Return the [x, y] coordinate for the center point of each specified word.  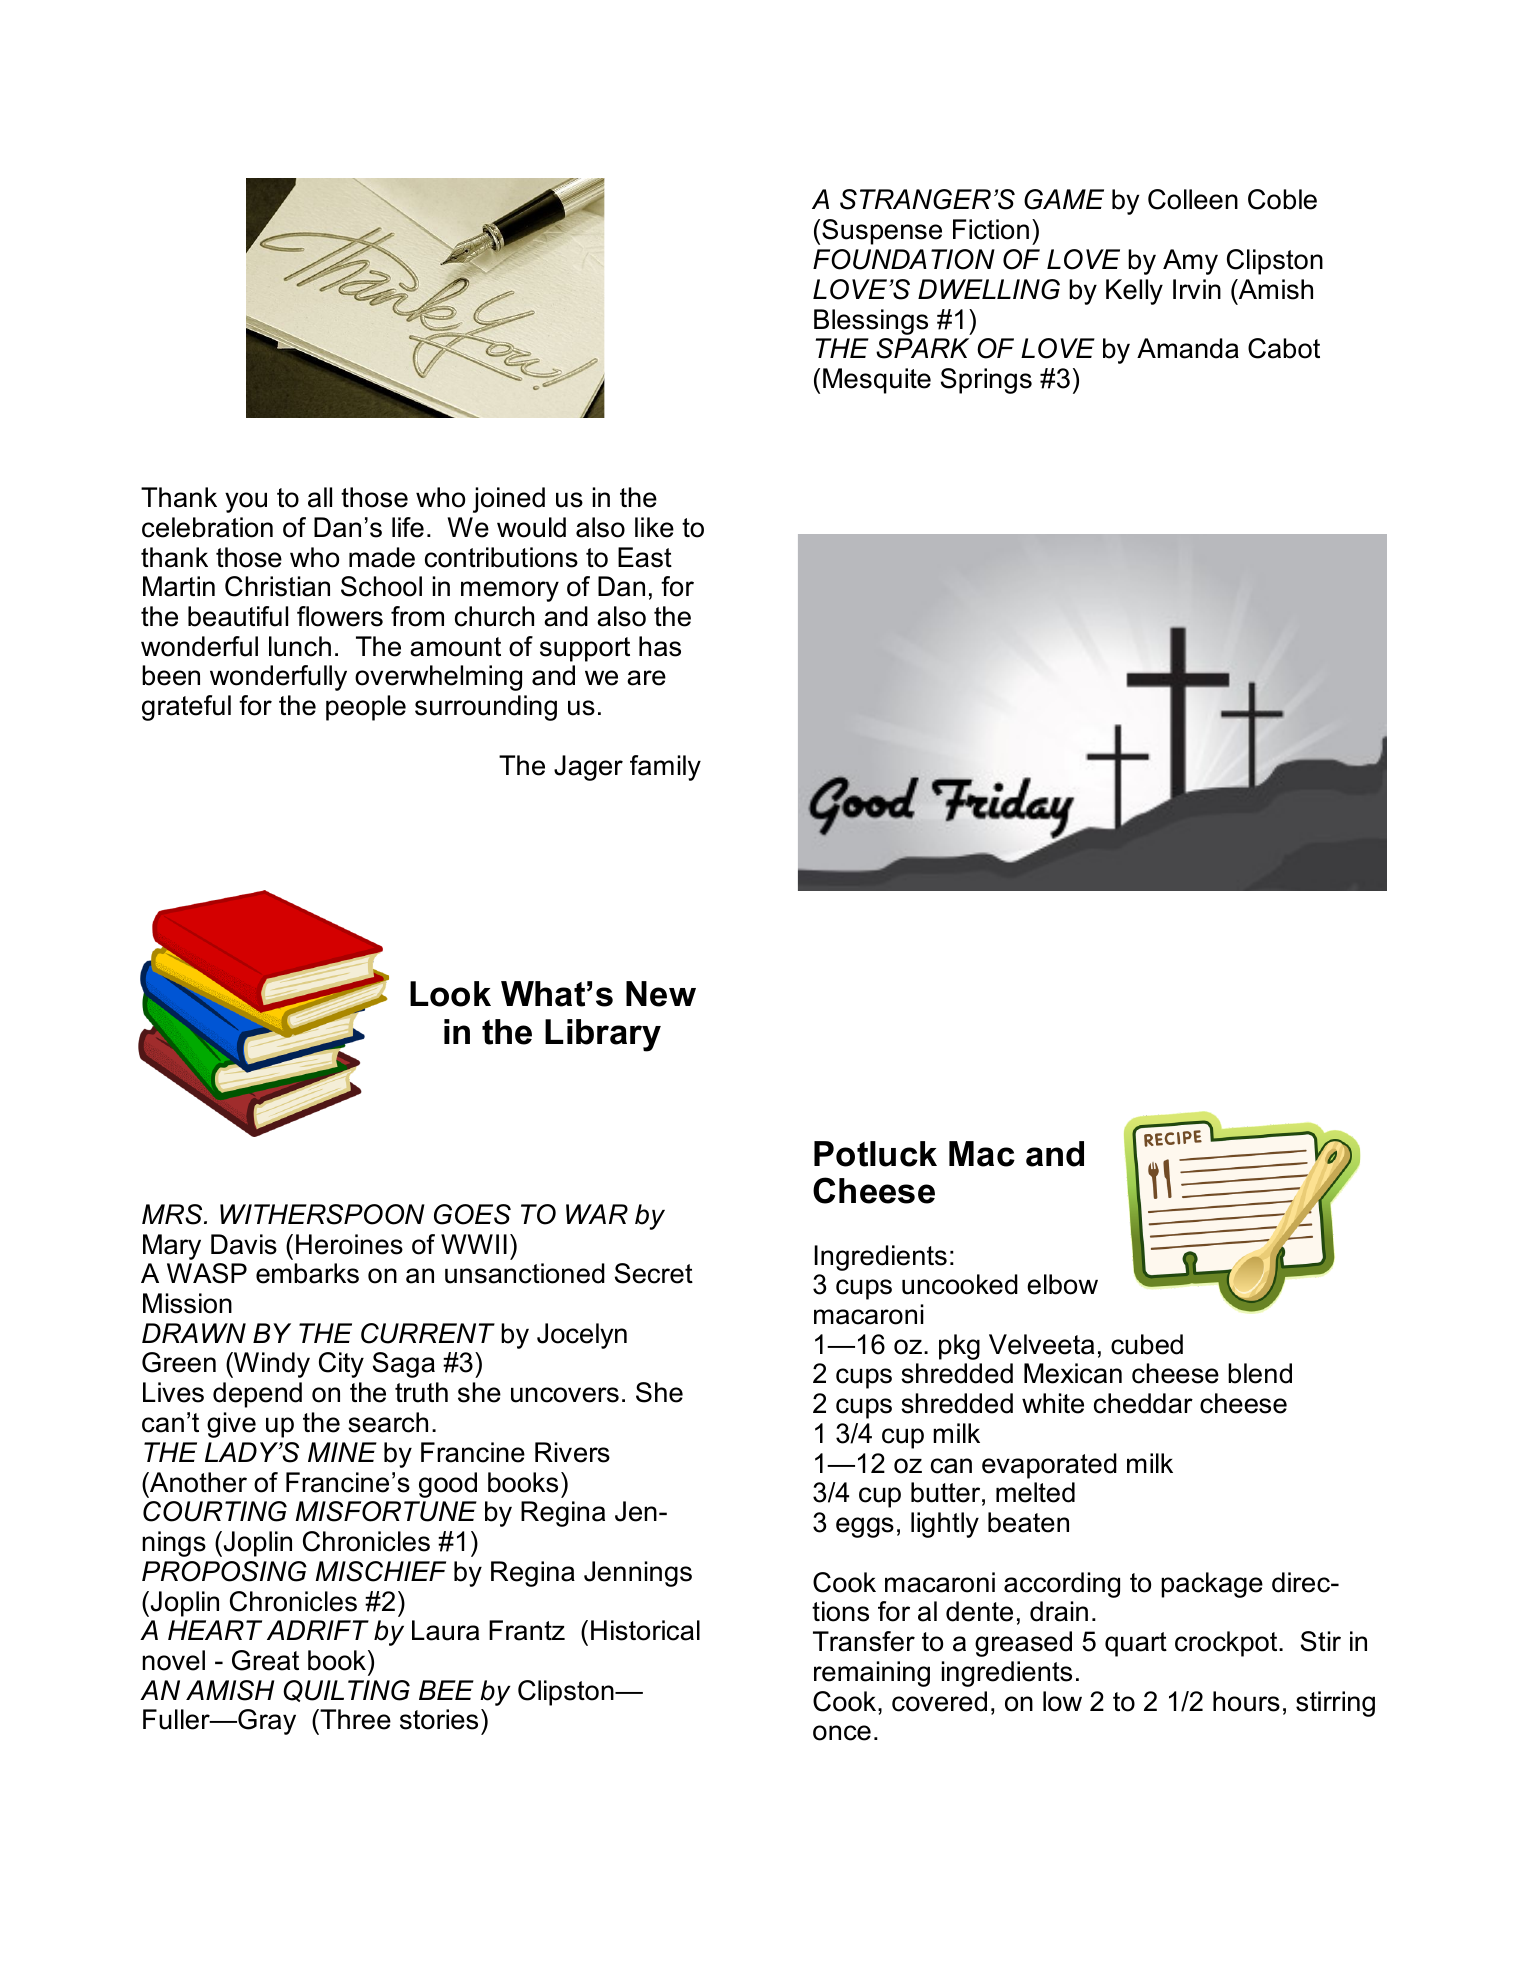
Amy [1190, 262]
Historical [645, 1630]
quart [1136, 1644]
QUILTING [346, 1691]
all [320, 497]
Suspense [882, 232]
